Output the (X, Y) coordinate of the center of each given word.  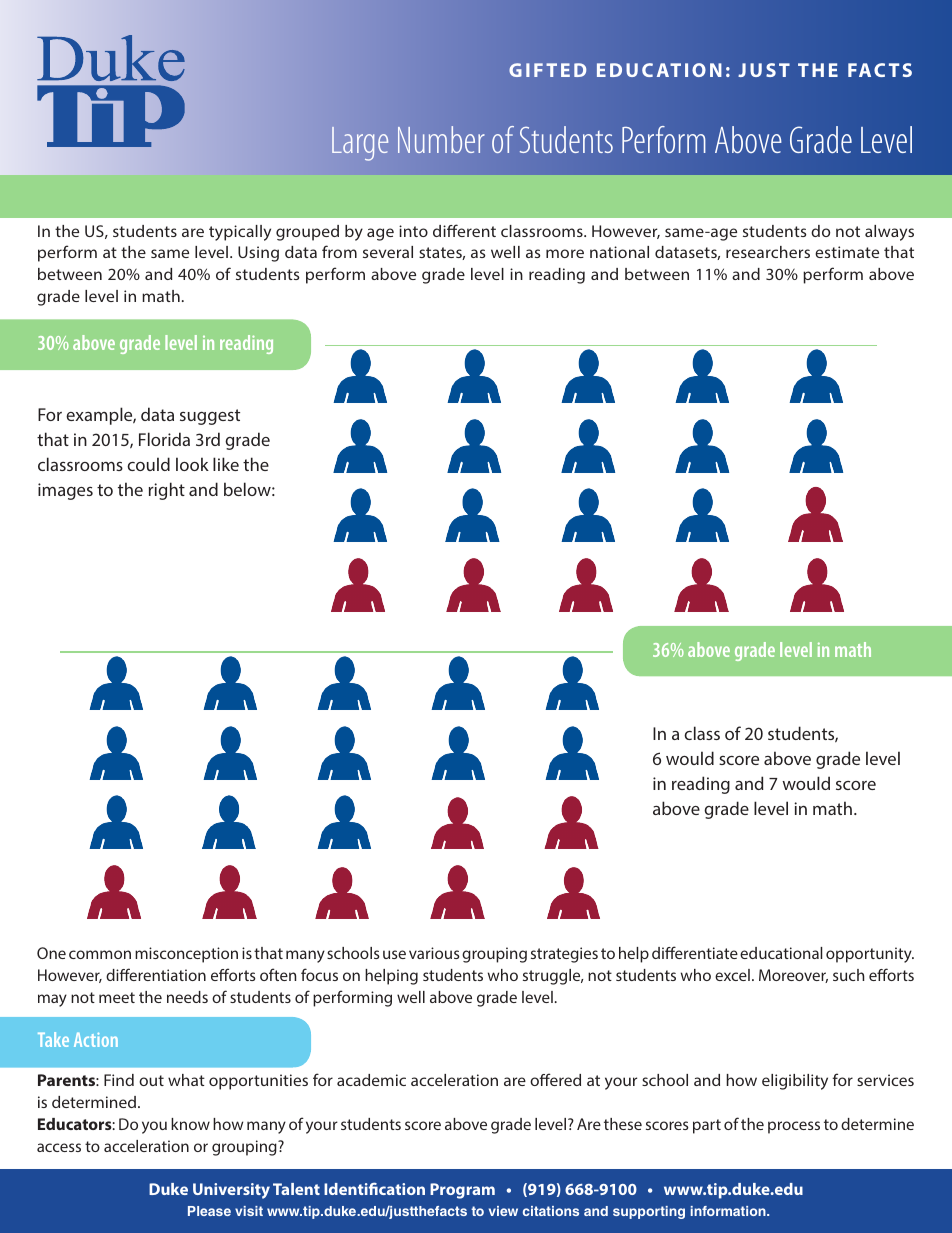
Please (209, 1211)
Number (441, 139)
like (226, 464)
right (167, 491)
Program (462, 1191)
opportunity (870, 955)
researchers (768, 252)
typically (240, 233)
